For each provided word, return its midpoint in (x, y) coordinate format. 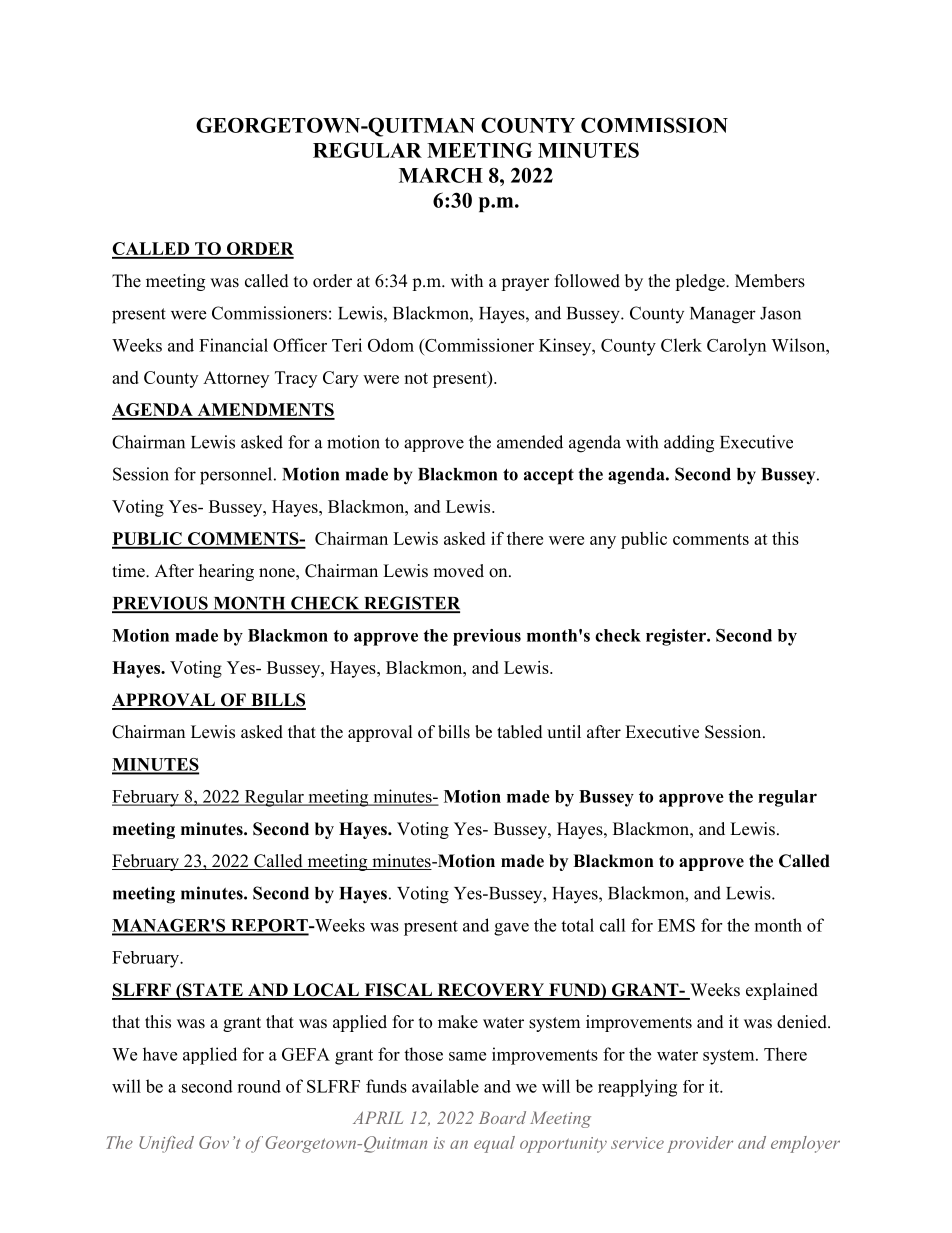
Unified (166, 1144)
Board (502, 1117)
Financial (233, 345)
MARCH (441, 175)
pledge (701, 282)
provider (700, 1144)
